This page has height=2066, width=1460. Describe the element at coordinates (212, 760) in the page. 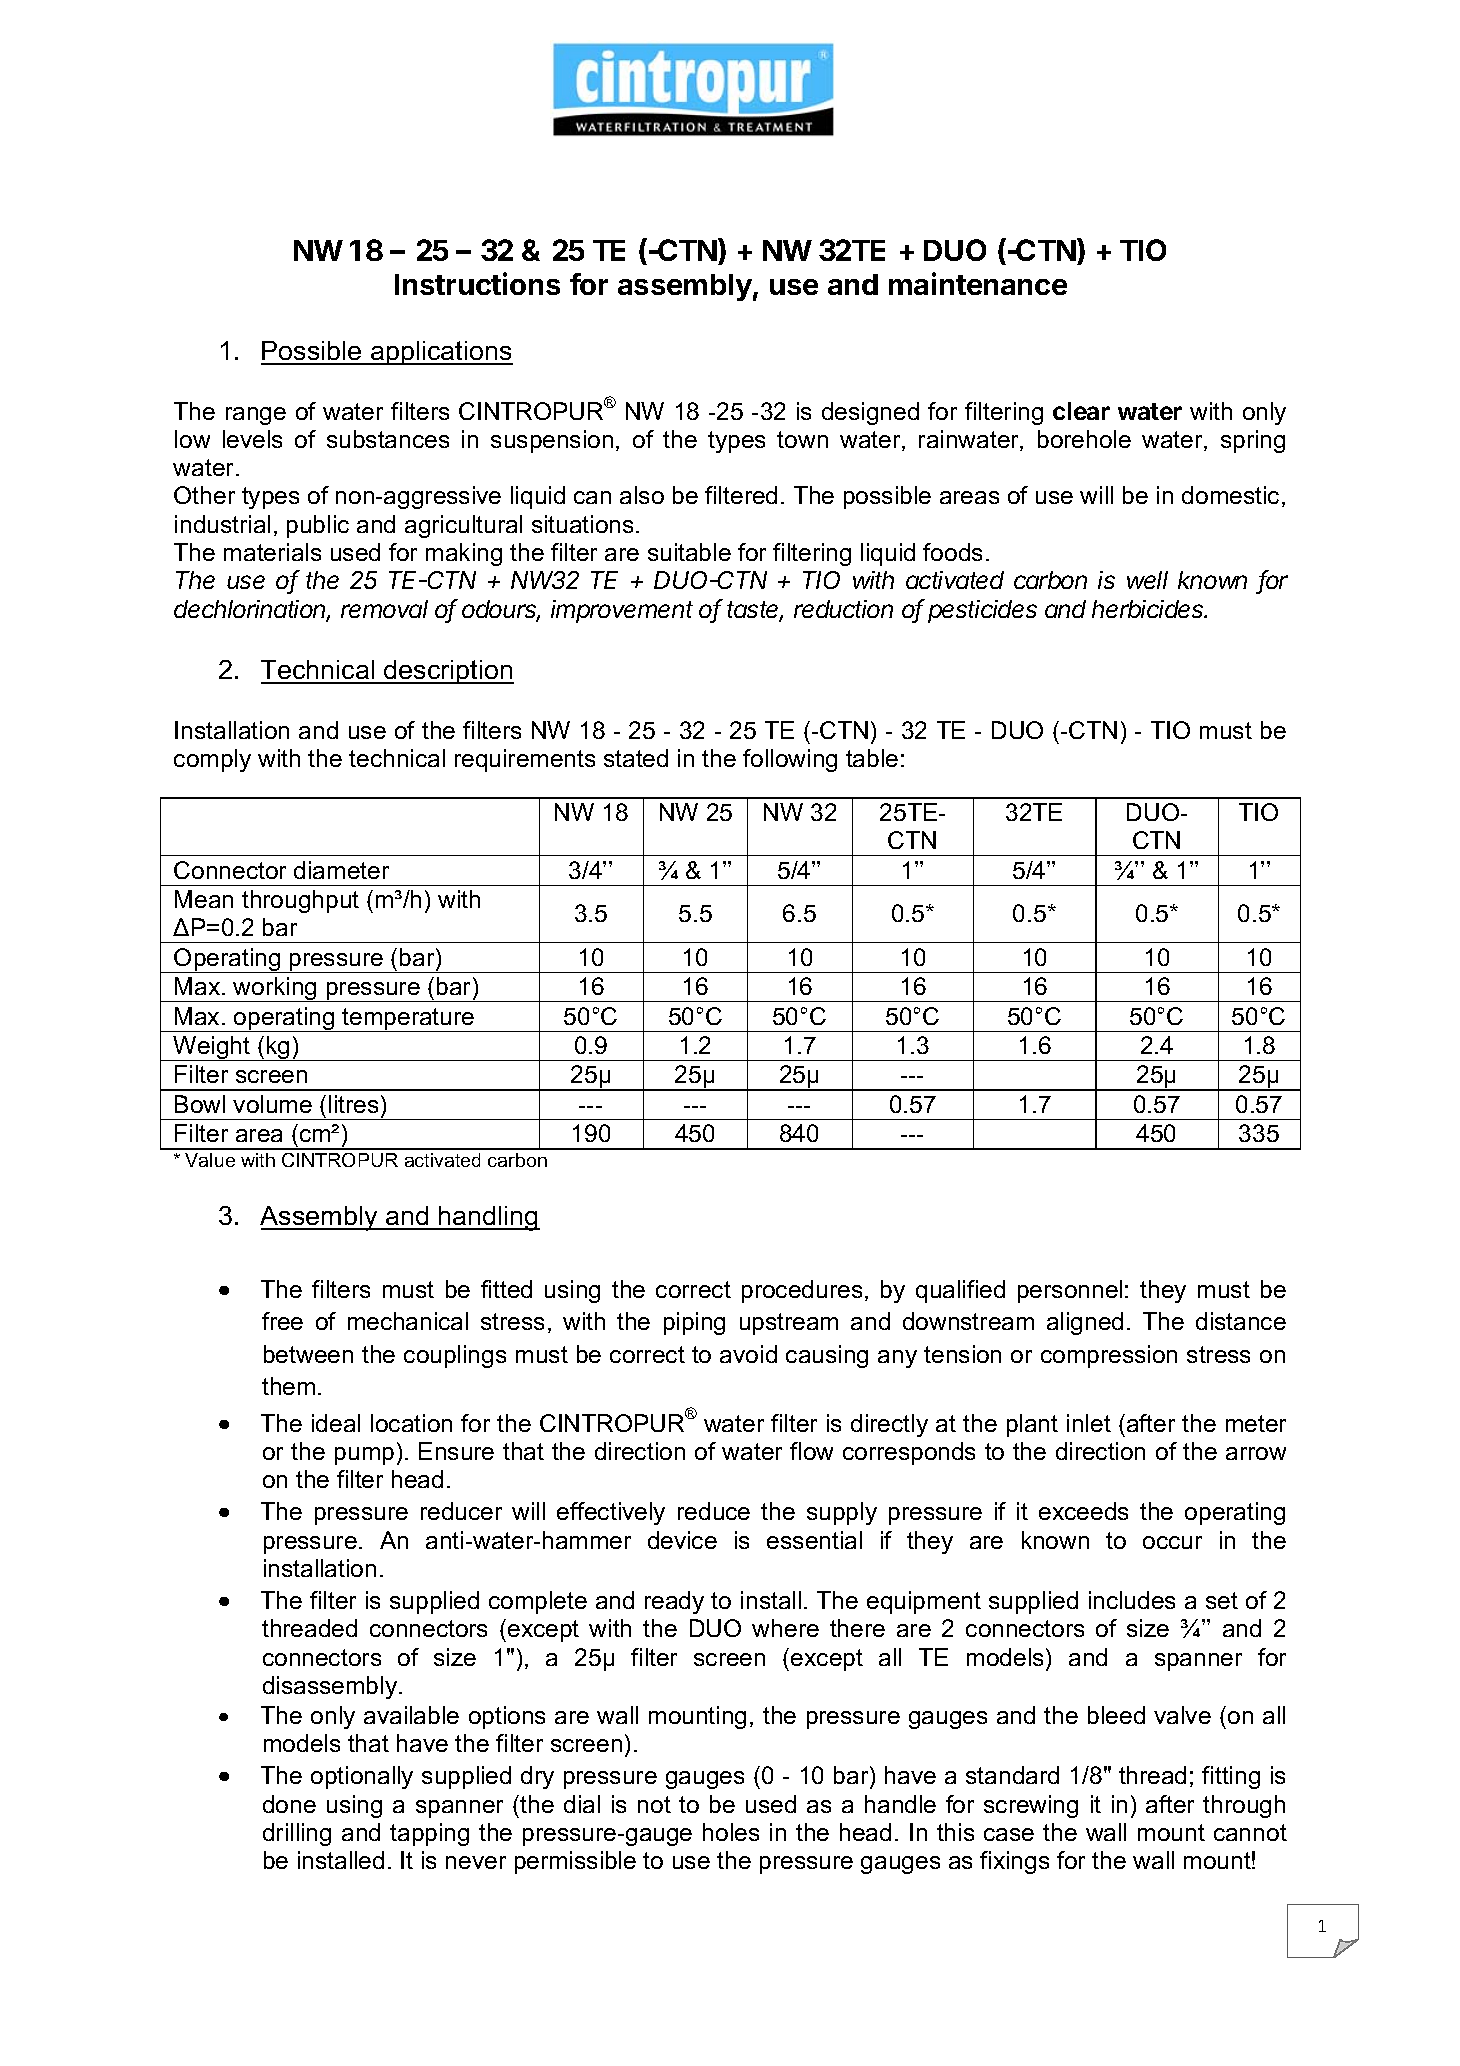

I see `comply` at that location.
